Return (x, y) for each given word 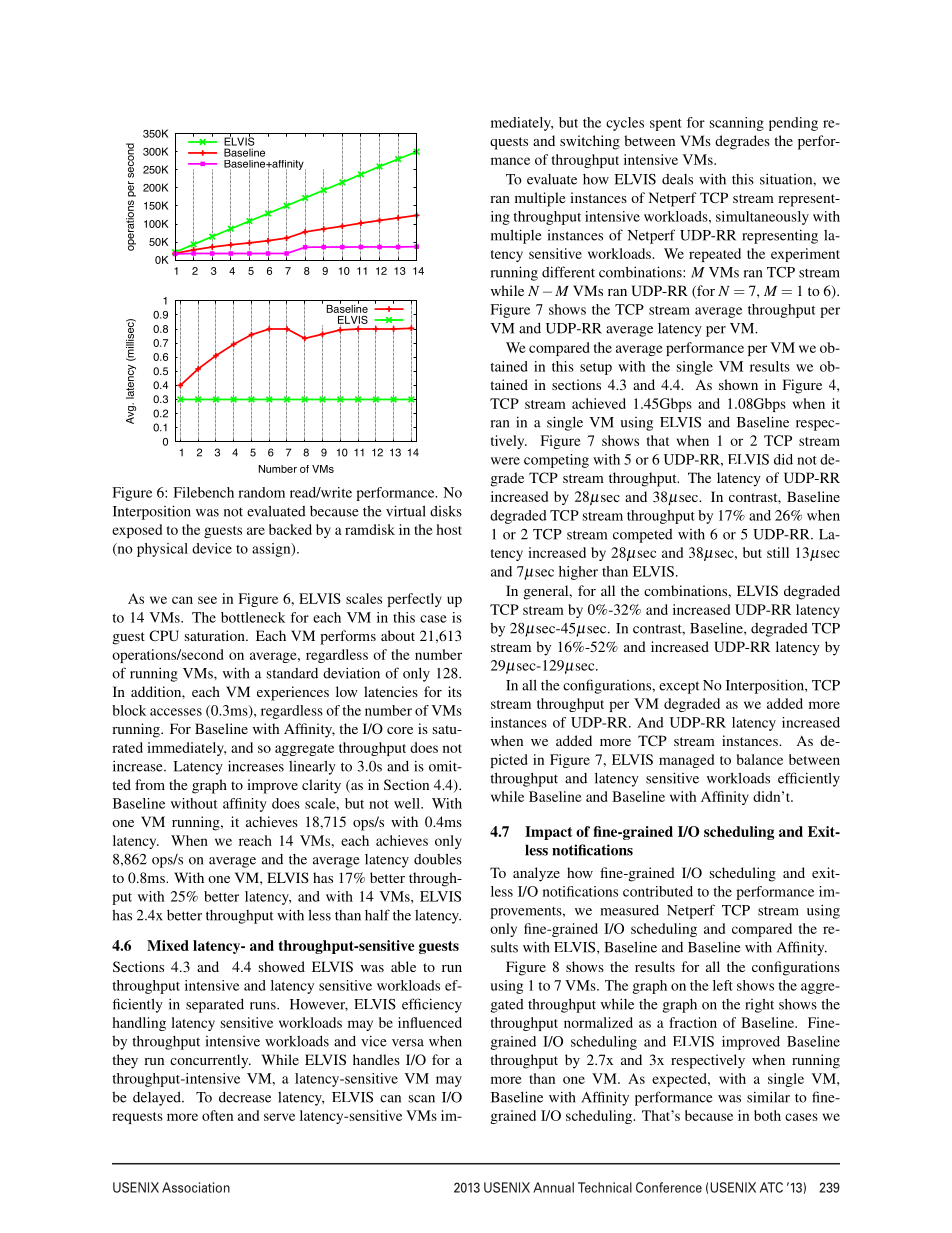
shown (738, 384)
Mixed (168, 945)
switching (590, 142)
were (505, 461)
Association (196, 1187)
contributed (658, 891)
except (679, 687)
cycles (625, 124)
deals (677, 179)
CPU (164, 635)
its (455, 691)
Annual (553, 1187)
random (261, 492)
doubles (438, 859)
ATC (771, 1187)
